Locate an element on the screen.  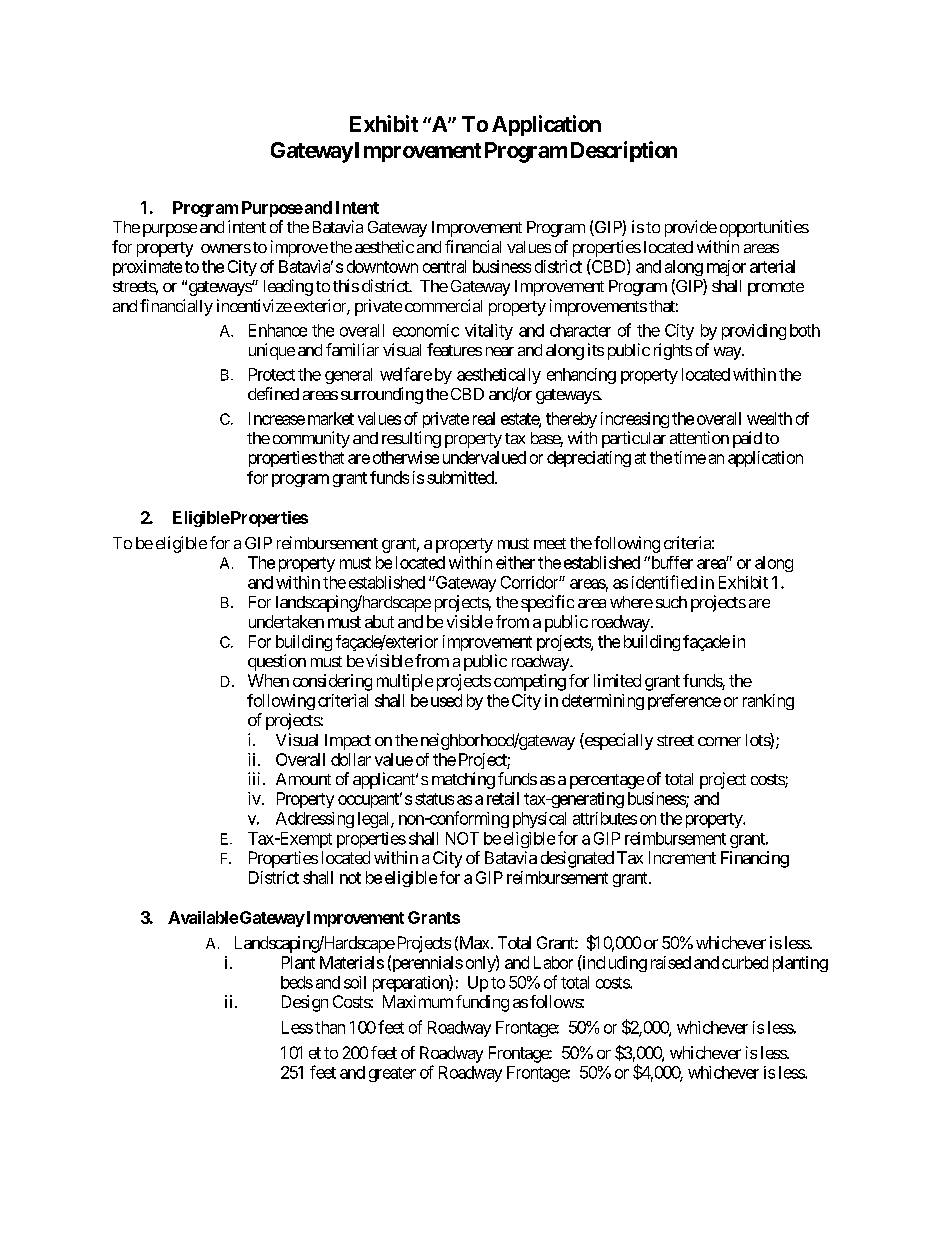
than is located at coordinates (330, 1027).
